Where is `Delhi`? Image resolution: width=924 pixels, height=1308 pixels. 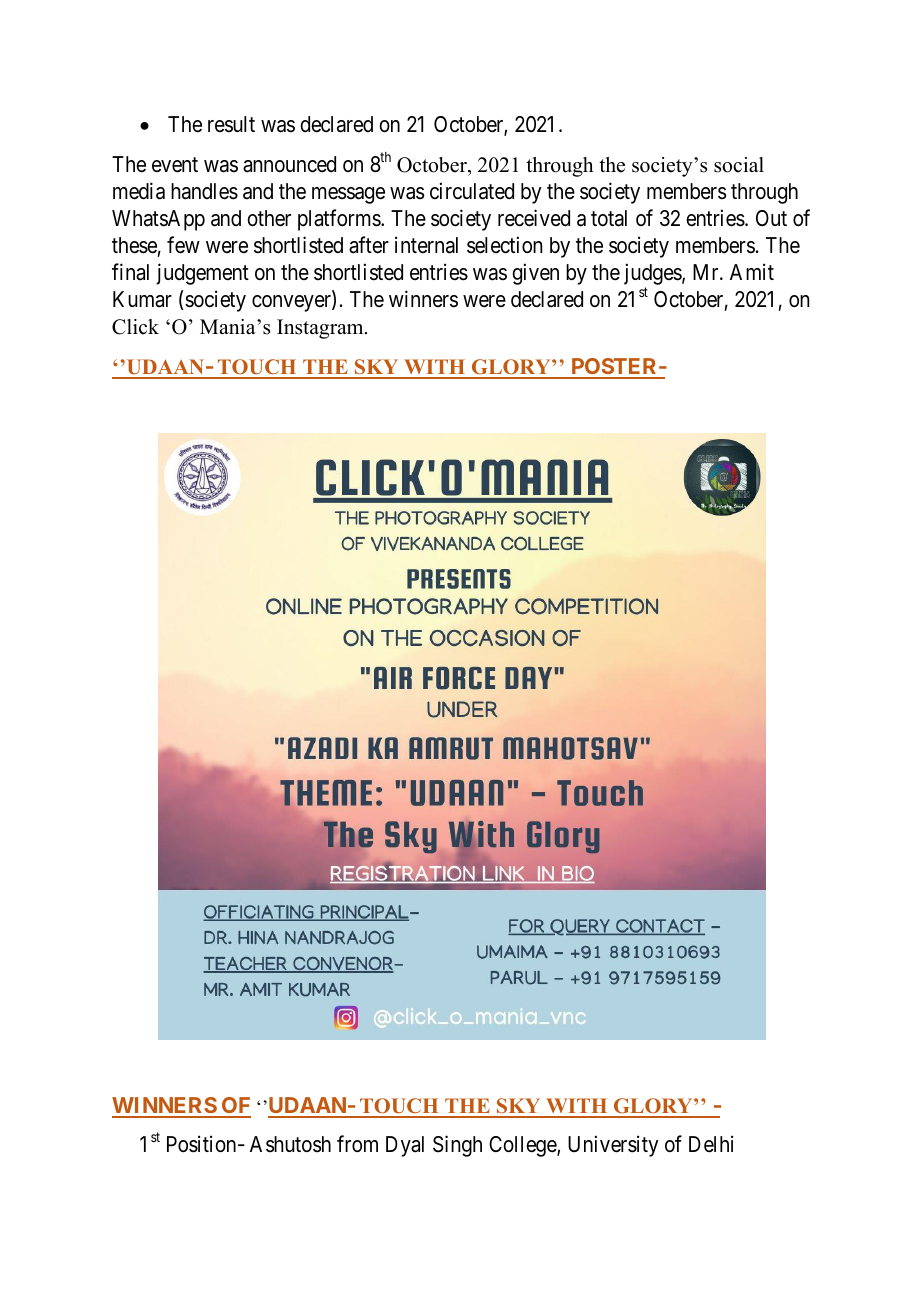 Delhi is located at coordinates (711, 1144).
